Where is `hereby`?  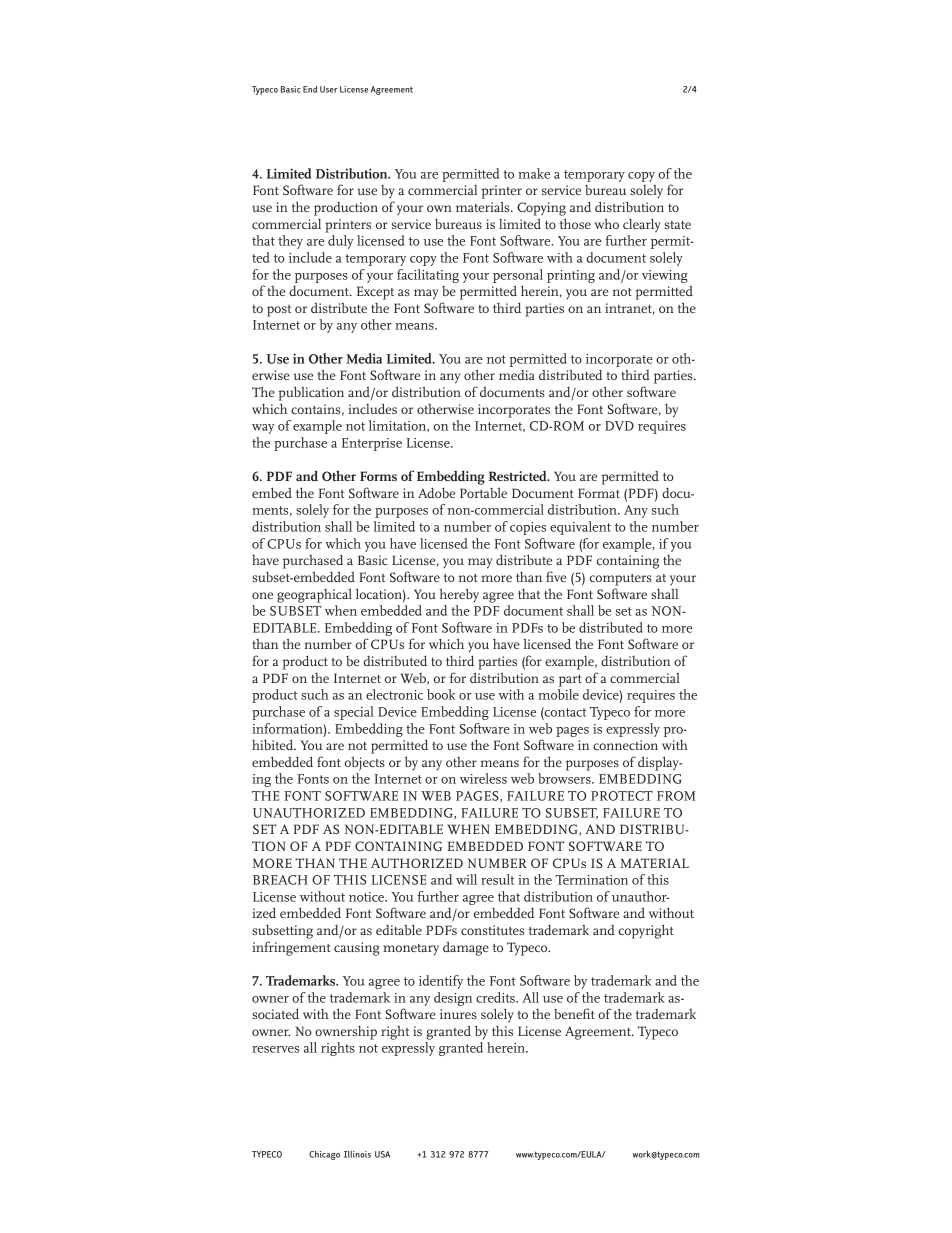
hereby is located at coordinates (459, 595).
